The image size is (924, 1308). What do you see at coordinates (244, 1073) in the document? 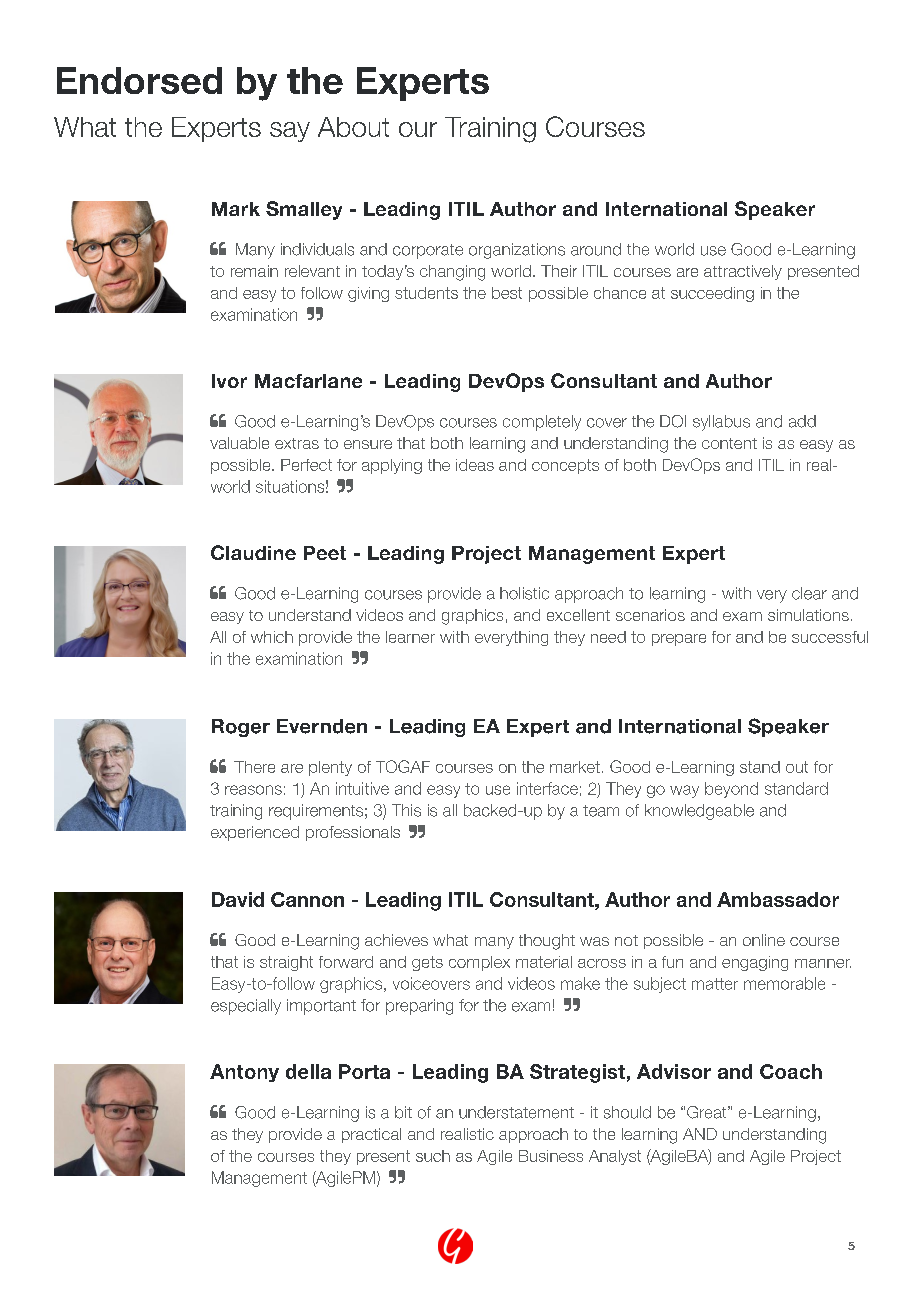
I see `Antony` at bounding box center [244, 1073].
